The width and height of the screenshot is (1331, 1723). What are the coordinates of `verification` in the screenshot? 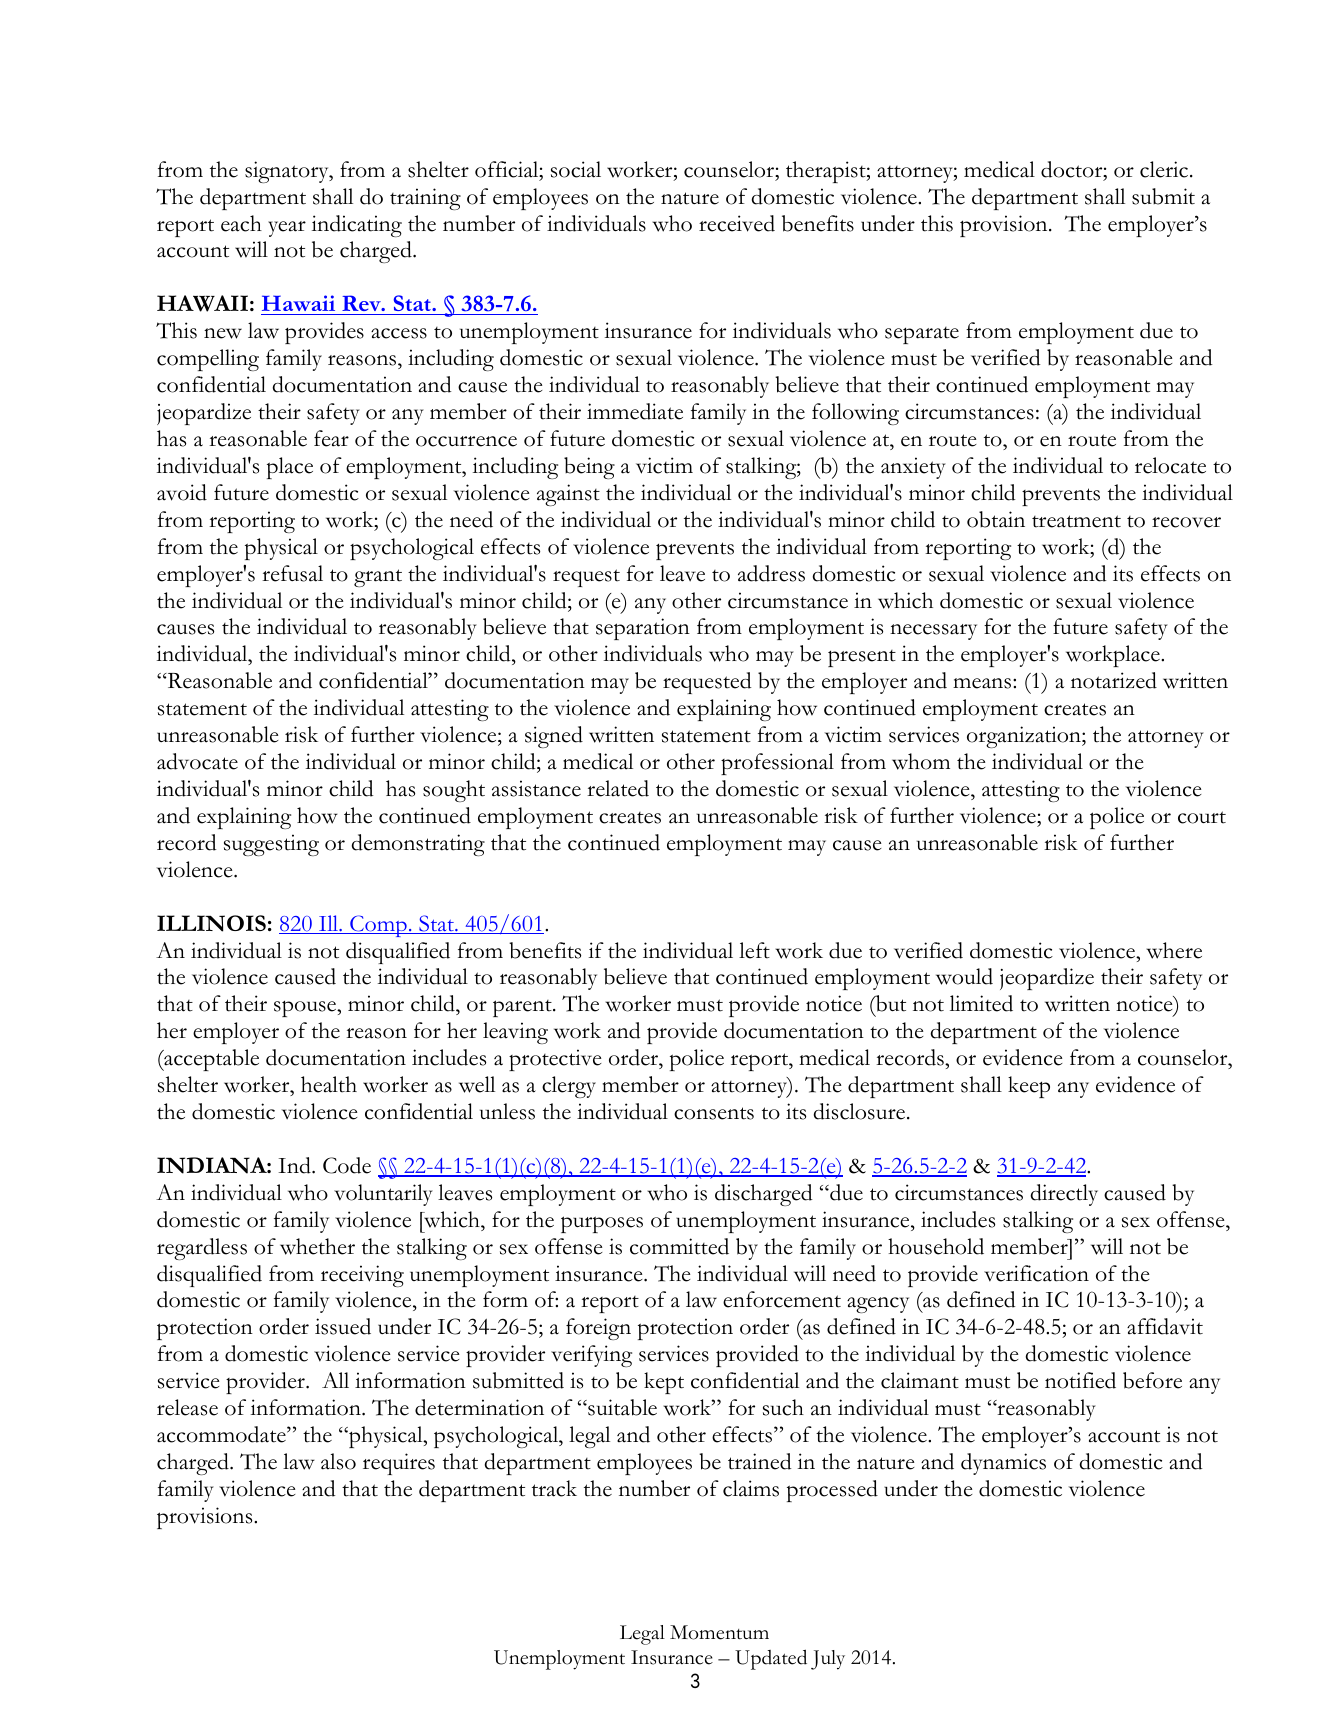 It's located at (1036, 1273).
